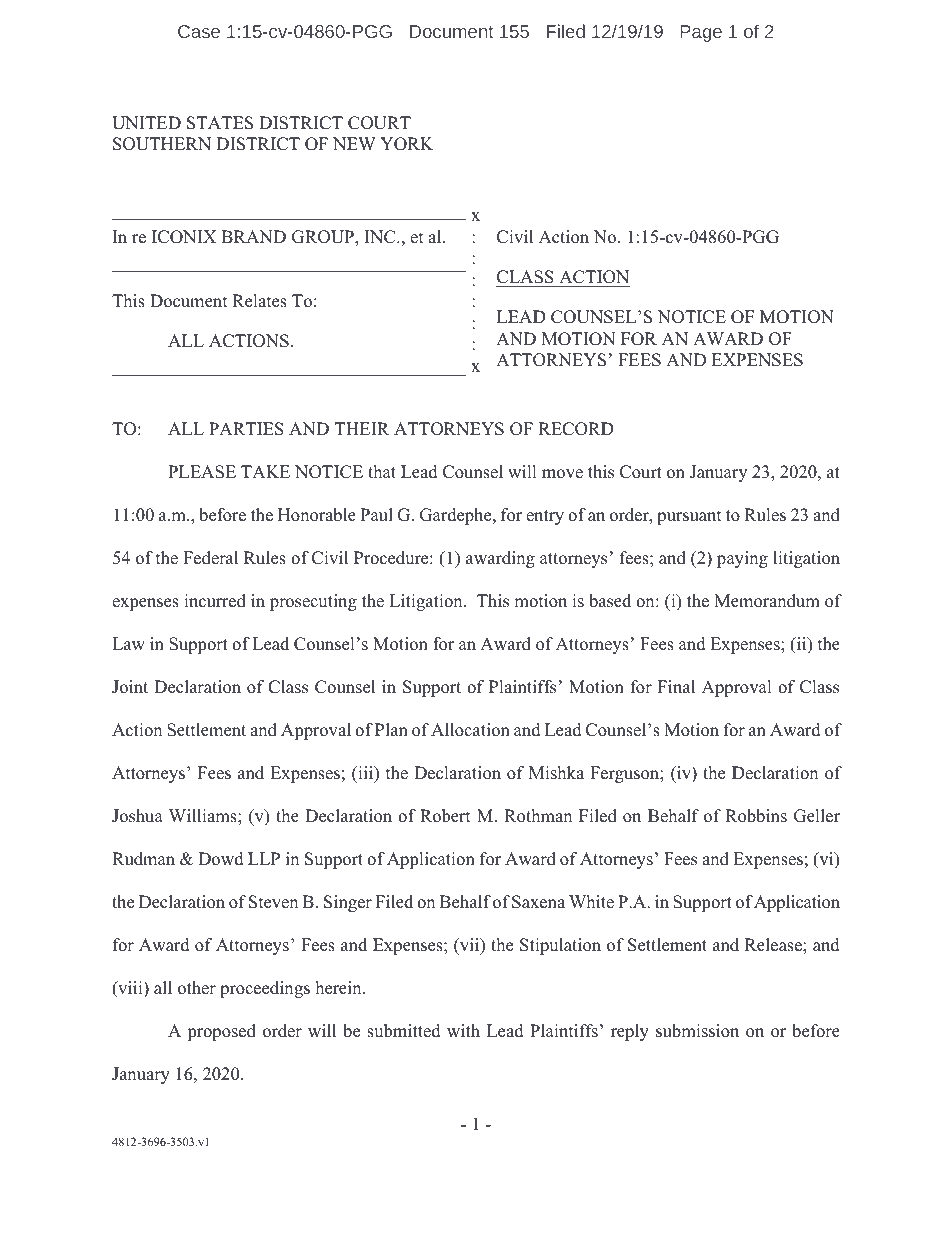  I want to click on Federal, so click(210, 558).
